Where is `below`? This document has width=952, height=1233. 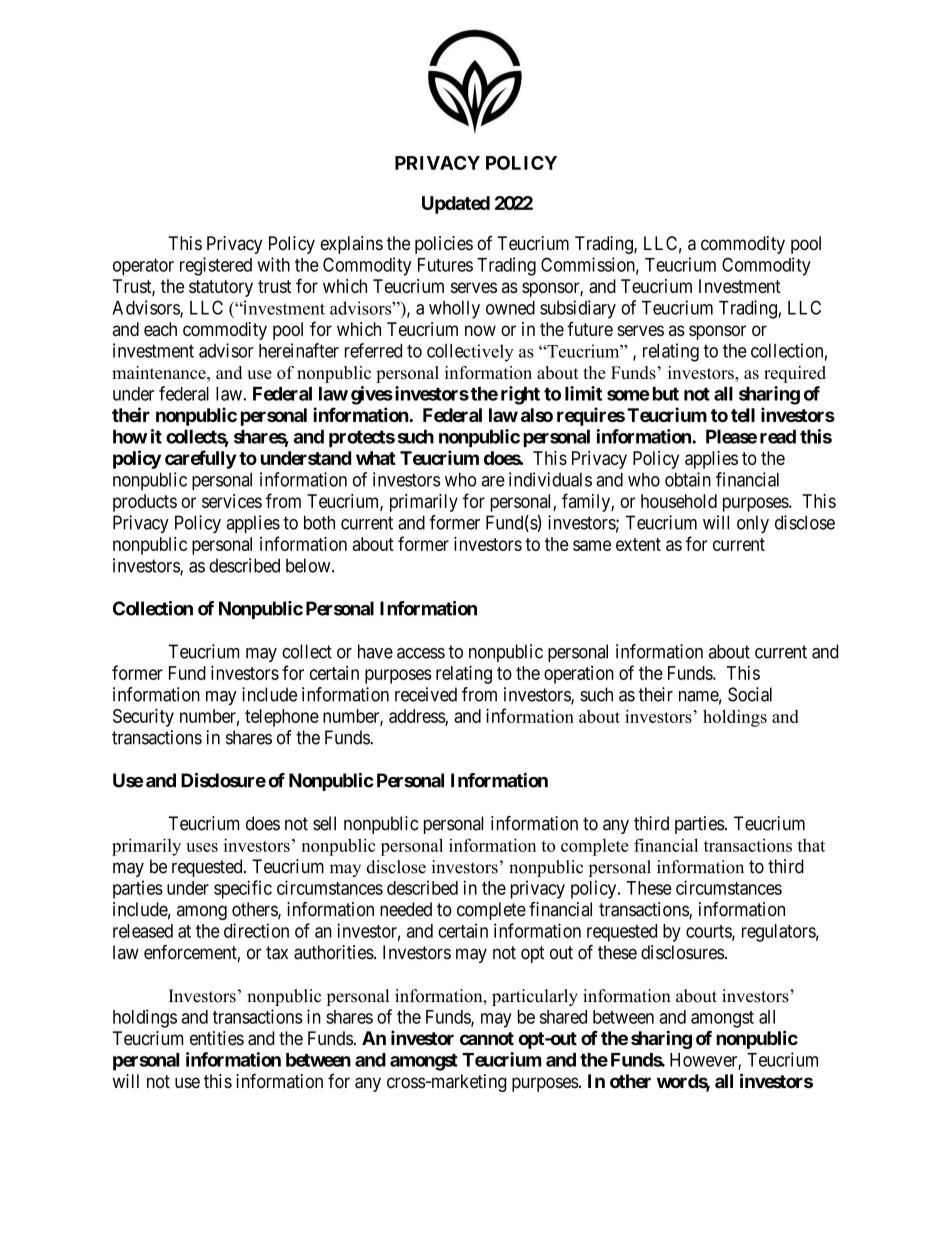 below is located at coordinates (309, 565).
